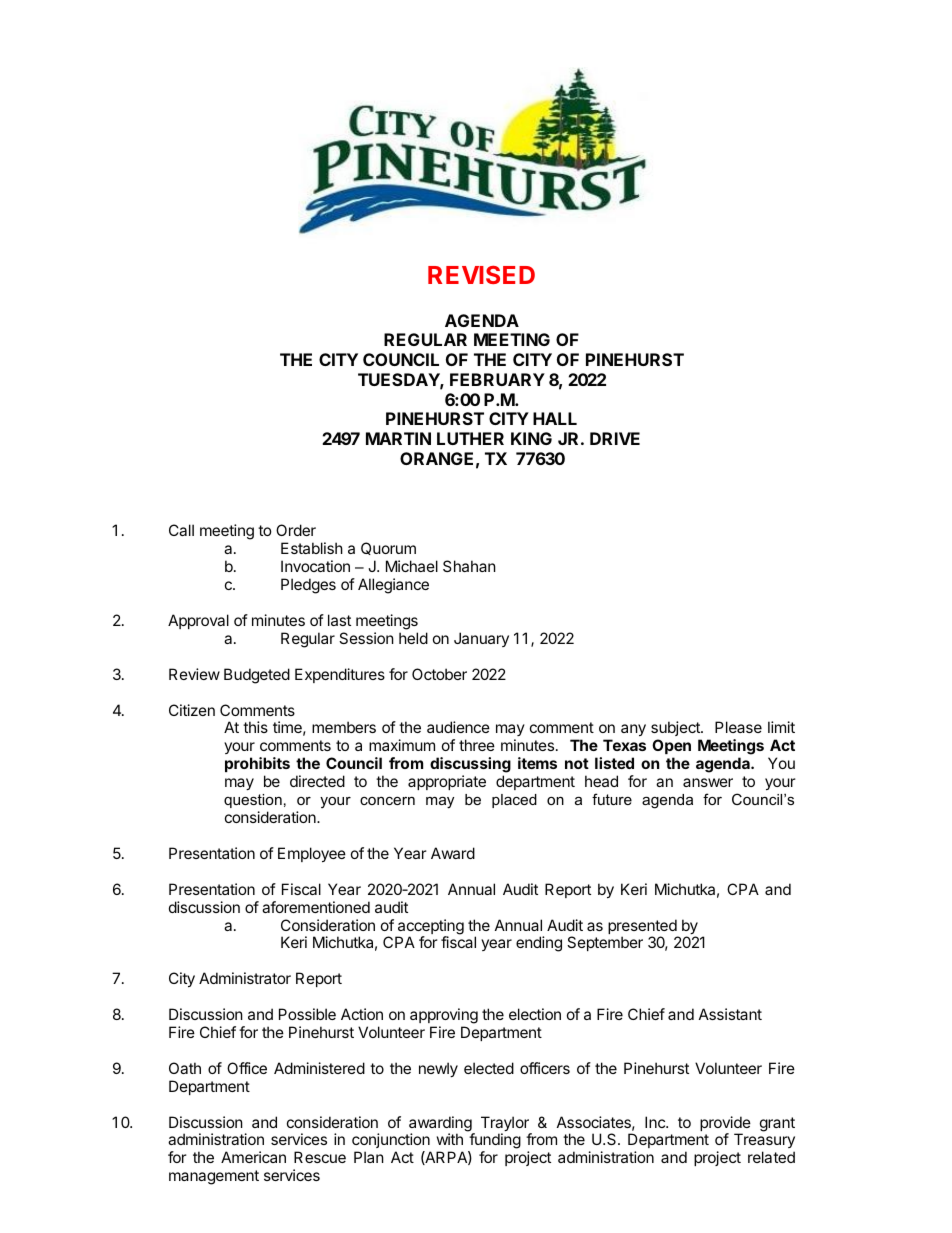 The image size is (952, 1233). I want to click on January, so click(481, 639).
